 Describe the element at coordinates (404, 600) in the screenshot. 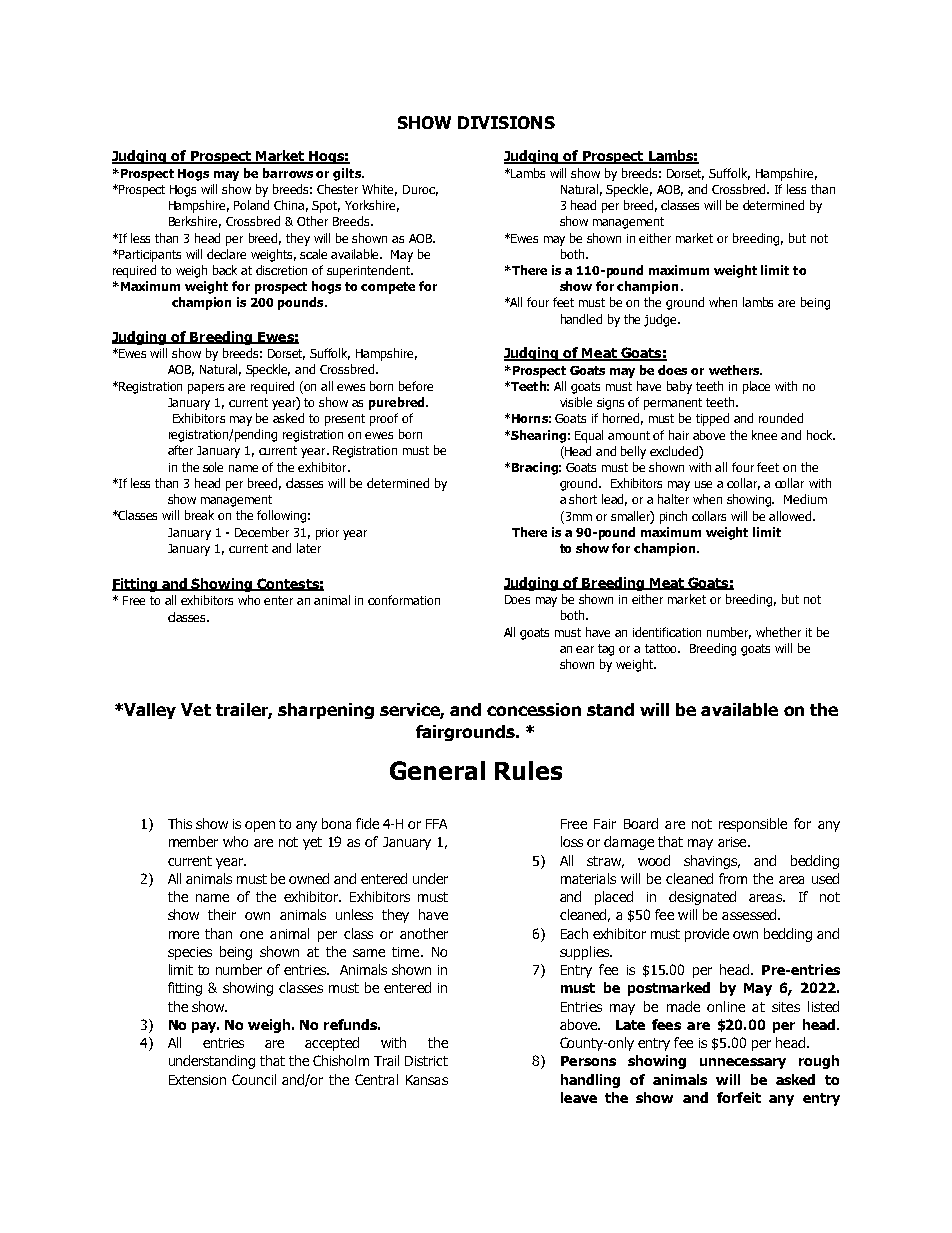

I see `conformation` at that location.
